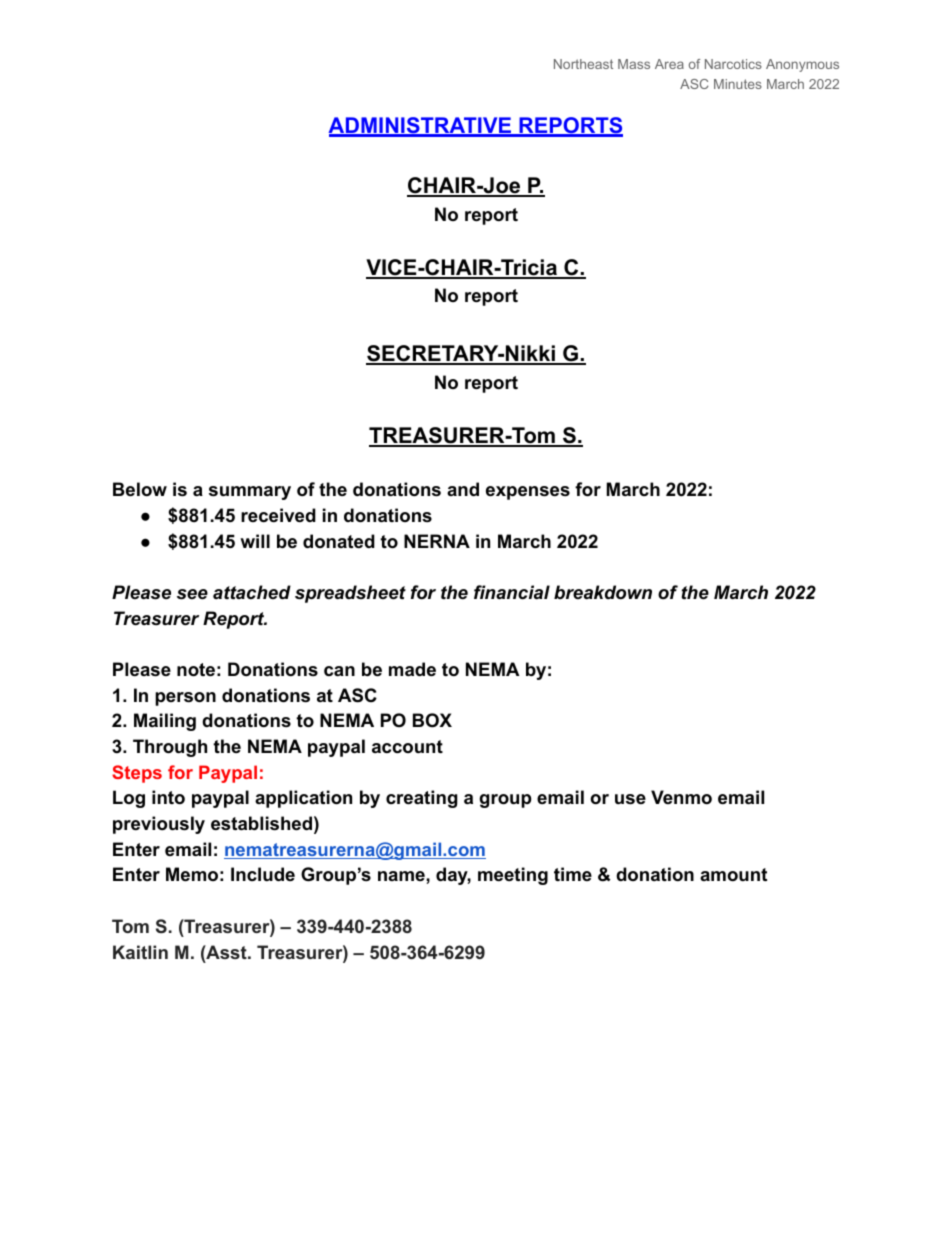 This page has height=1233, width=952. Describe the element at coordinates (255, 541) in the page. I see `will` at that location.
